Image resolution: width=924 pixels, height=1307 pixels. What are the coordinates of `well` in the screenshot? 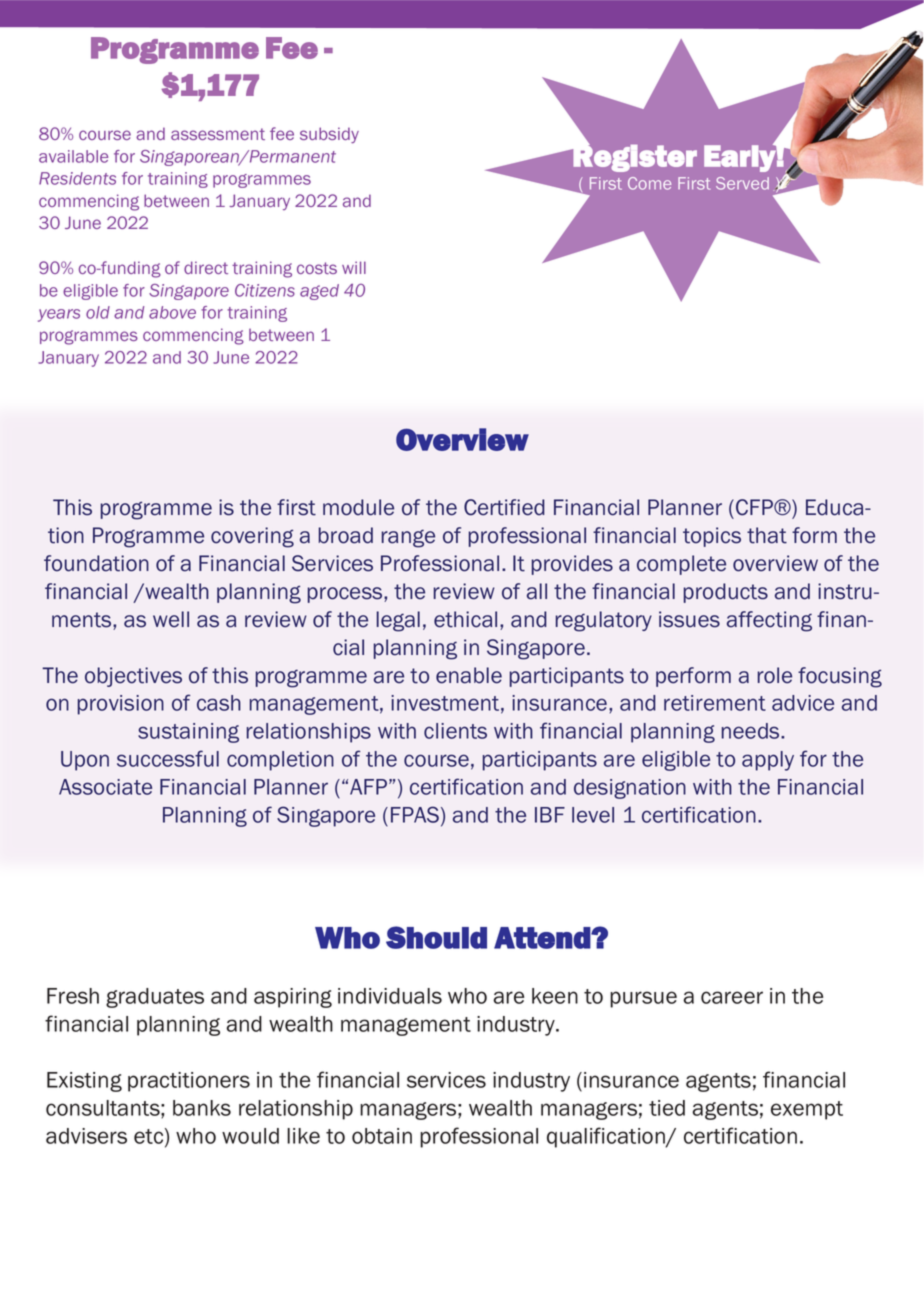 It's located at (171, 619).
